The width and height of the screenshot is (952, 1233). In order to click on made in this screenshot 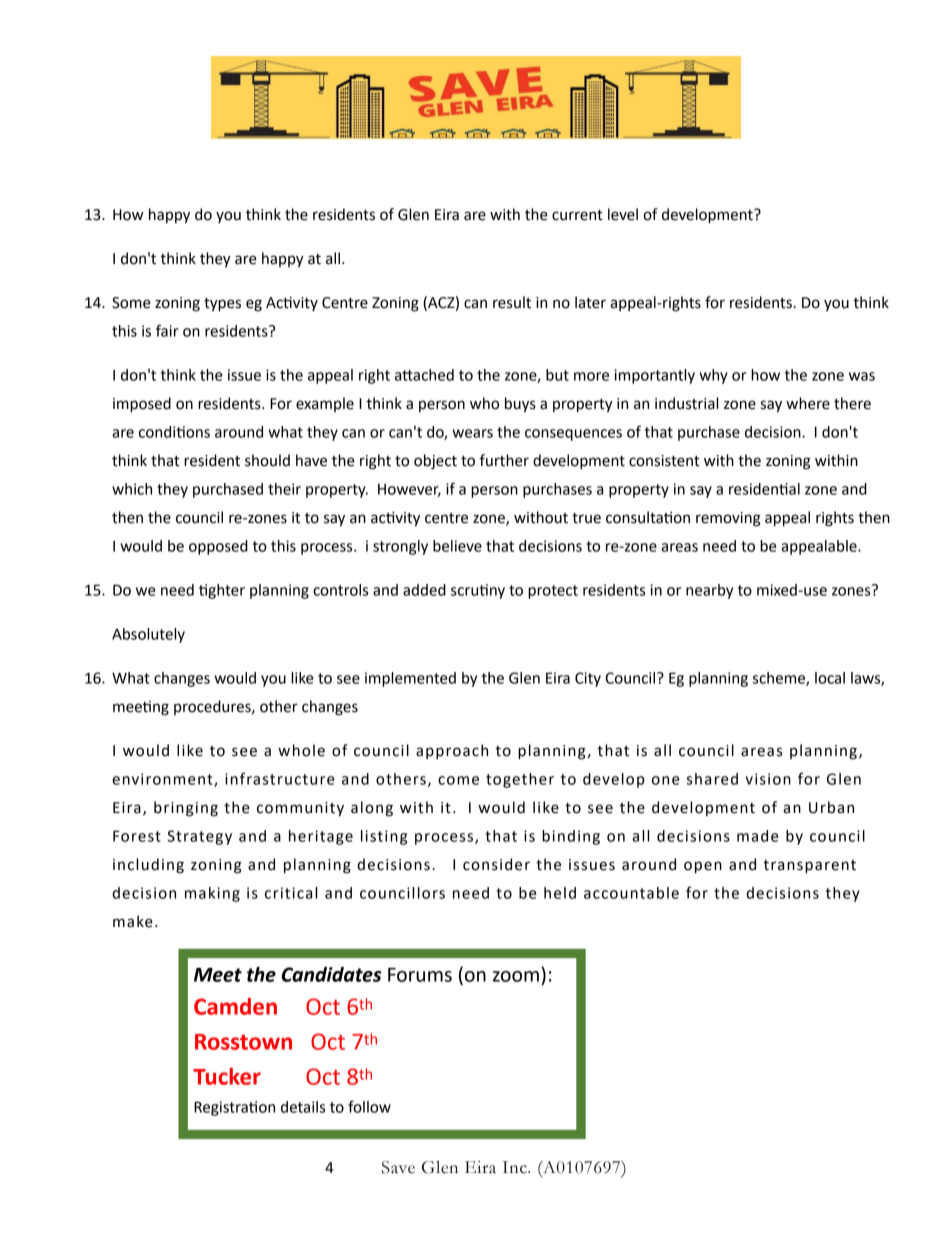, I will do `click(758, 836)`.
